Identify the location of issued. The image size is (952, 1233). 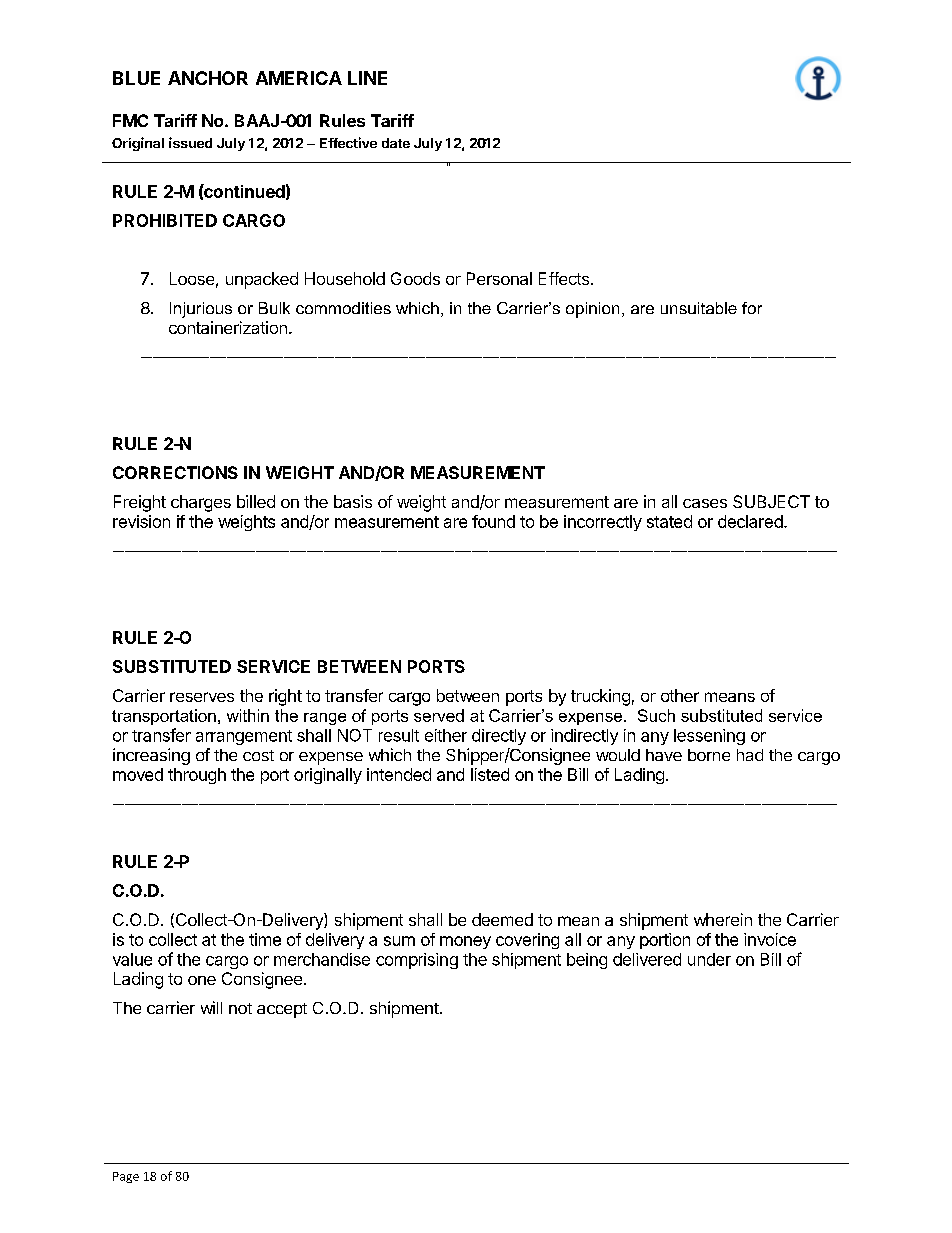
(190, 142).
